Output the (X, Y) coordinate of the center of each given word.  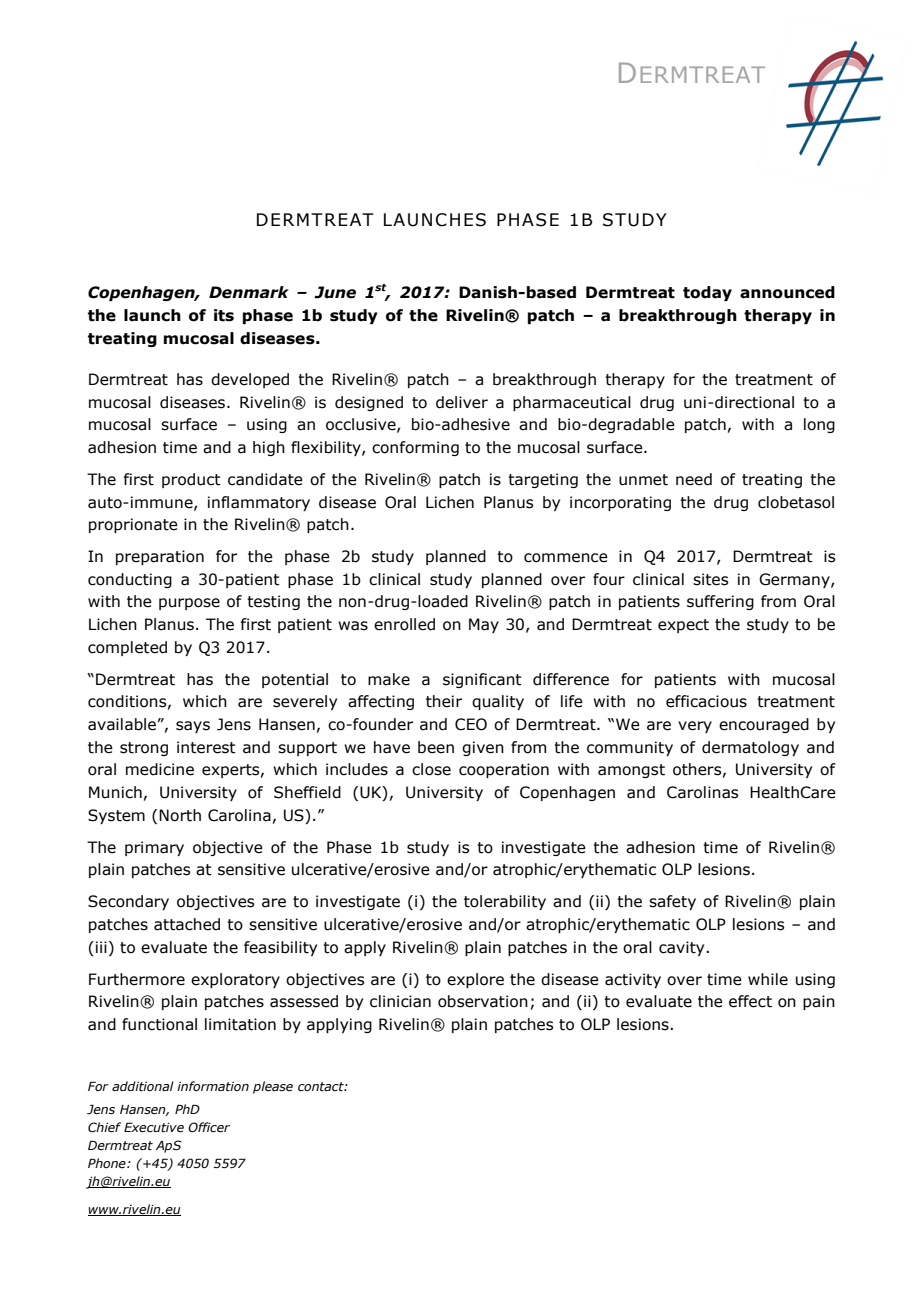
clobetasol (796, 502)
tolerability (505, 902)
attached (187, 924)
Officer (209, 1127)
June (335, 292)
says (193, 727)
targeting (543, 480)
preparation (160, 557)
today (707, 293)
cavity (683, 948)
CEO (471, 724)
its (224, 315)
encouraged (764, 725)
